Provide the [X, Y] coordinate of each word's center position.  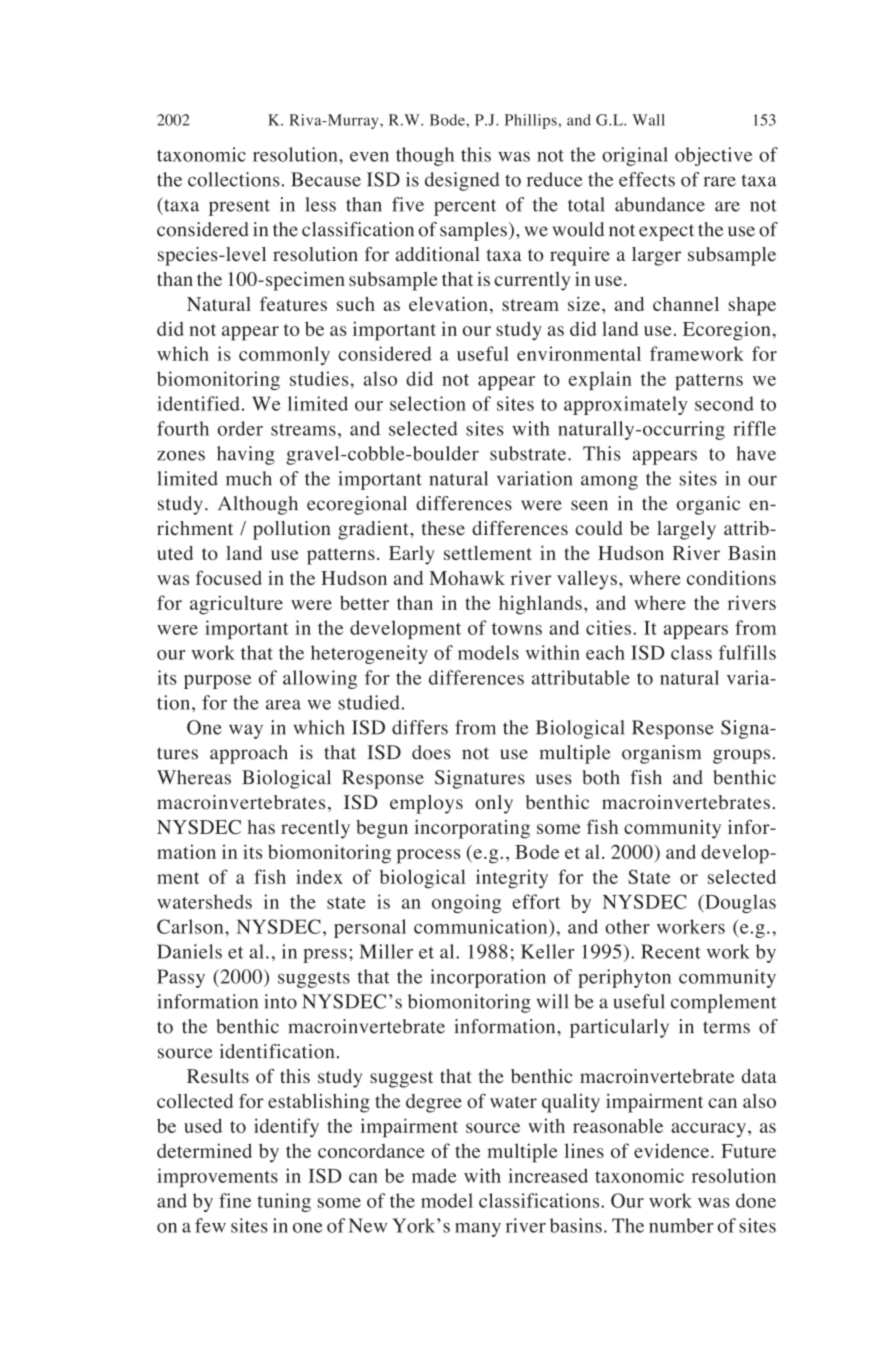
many [478, 1230]
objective [713, 156]
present [239, 207]
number [681, 1225]
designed [462, 181]
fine [235, 1200]
